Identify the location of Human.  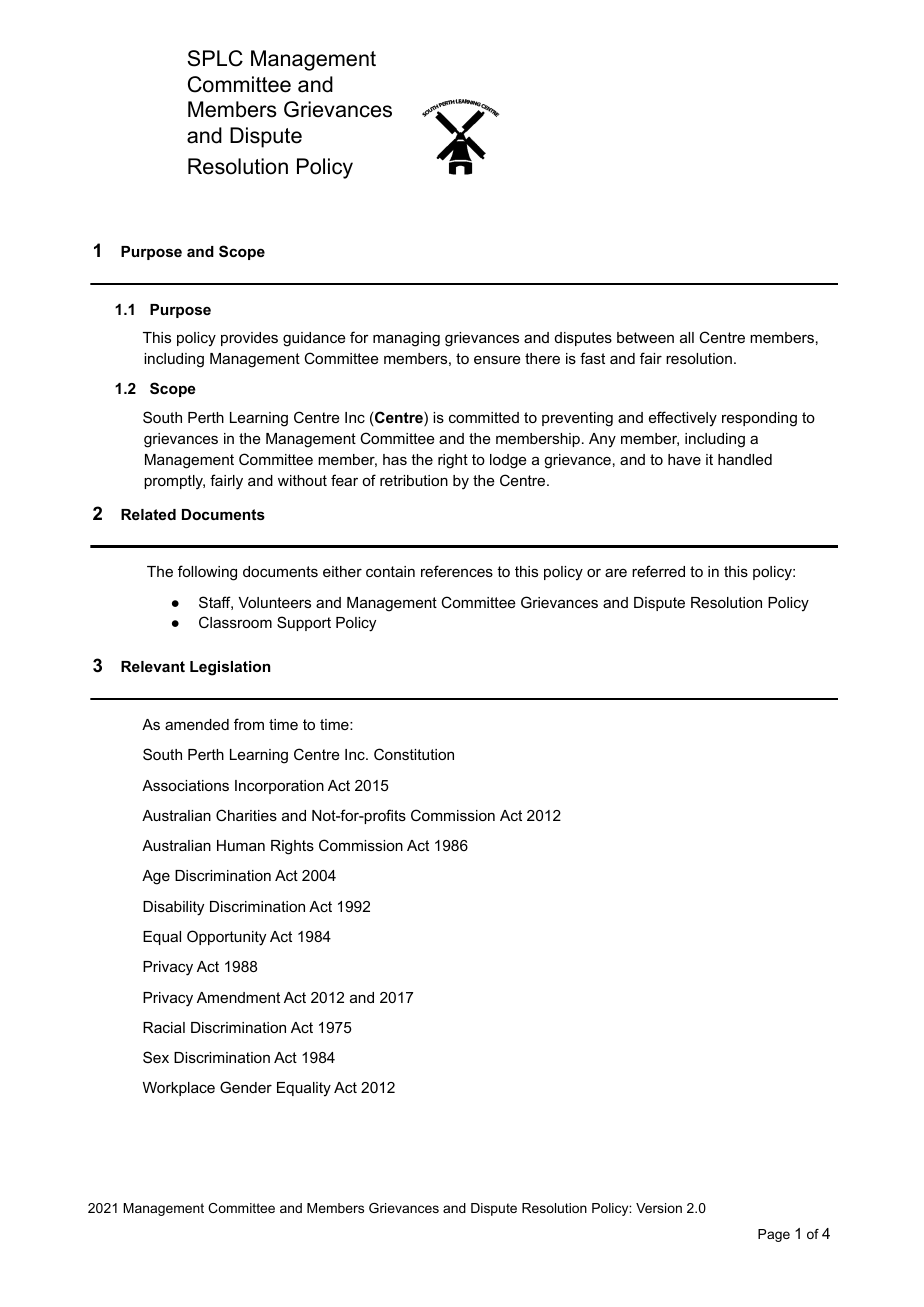
(241, 845).
